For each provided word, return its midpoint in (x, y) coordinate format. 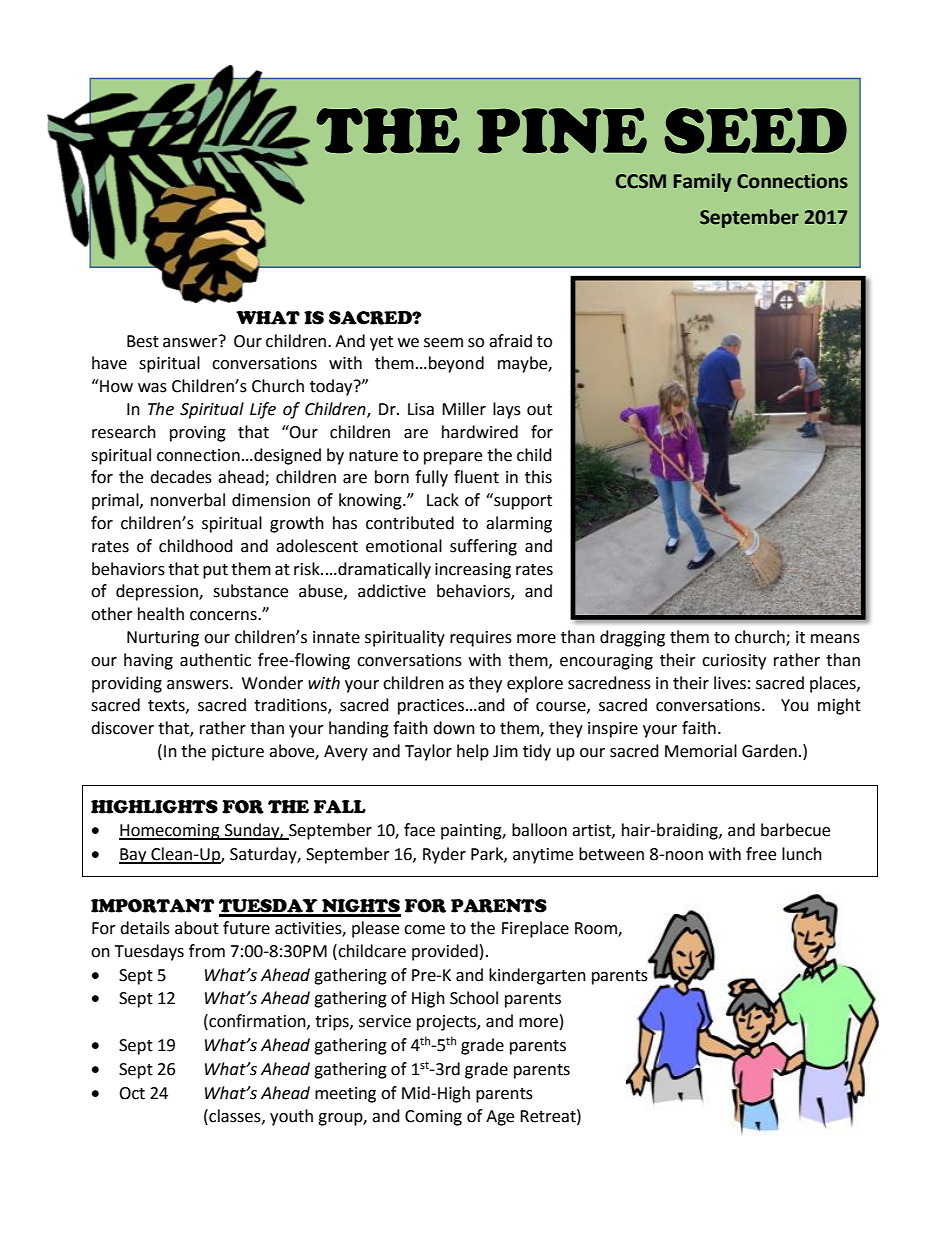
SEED (755, 131)
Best (143, 341)
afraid (510, 341)
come (424, 930)
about (197, 928)
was (152, 388)
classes (235, 1116)
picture (238, 753)
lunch (802, 854)
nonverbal (188, 500)
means (835, 639)
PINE (562, 130)
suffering (483, 547)
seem (443, 343)
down (454, 728)
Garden (769, 751)
